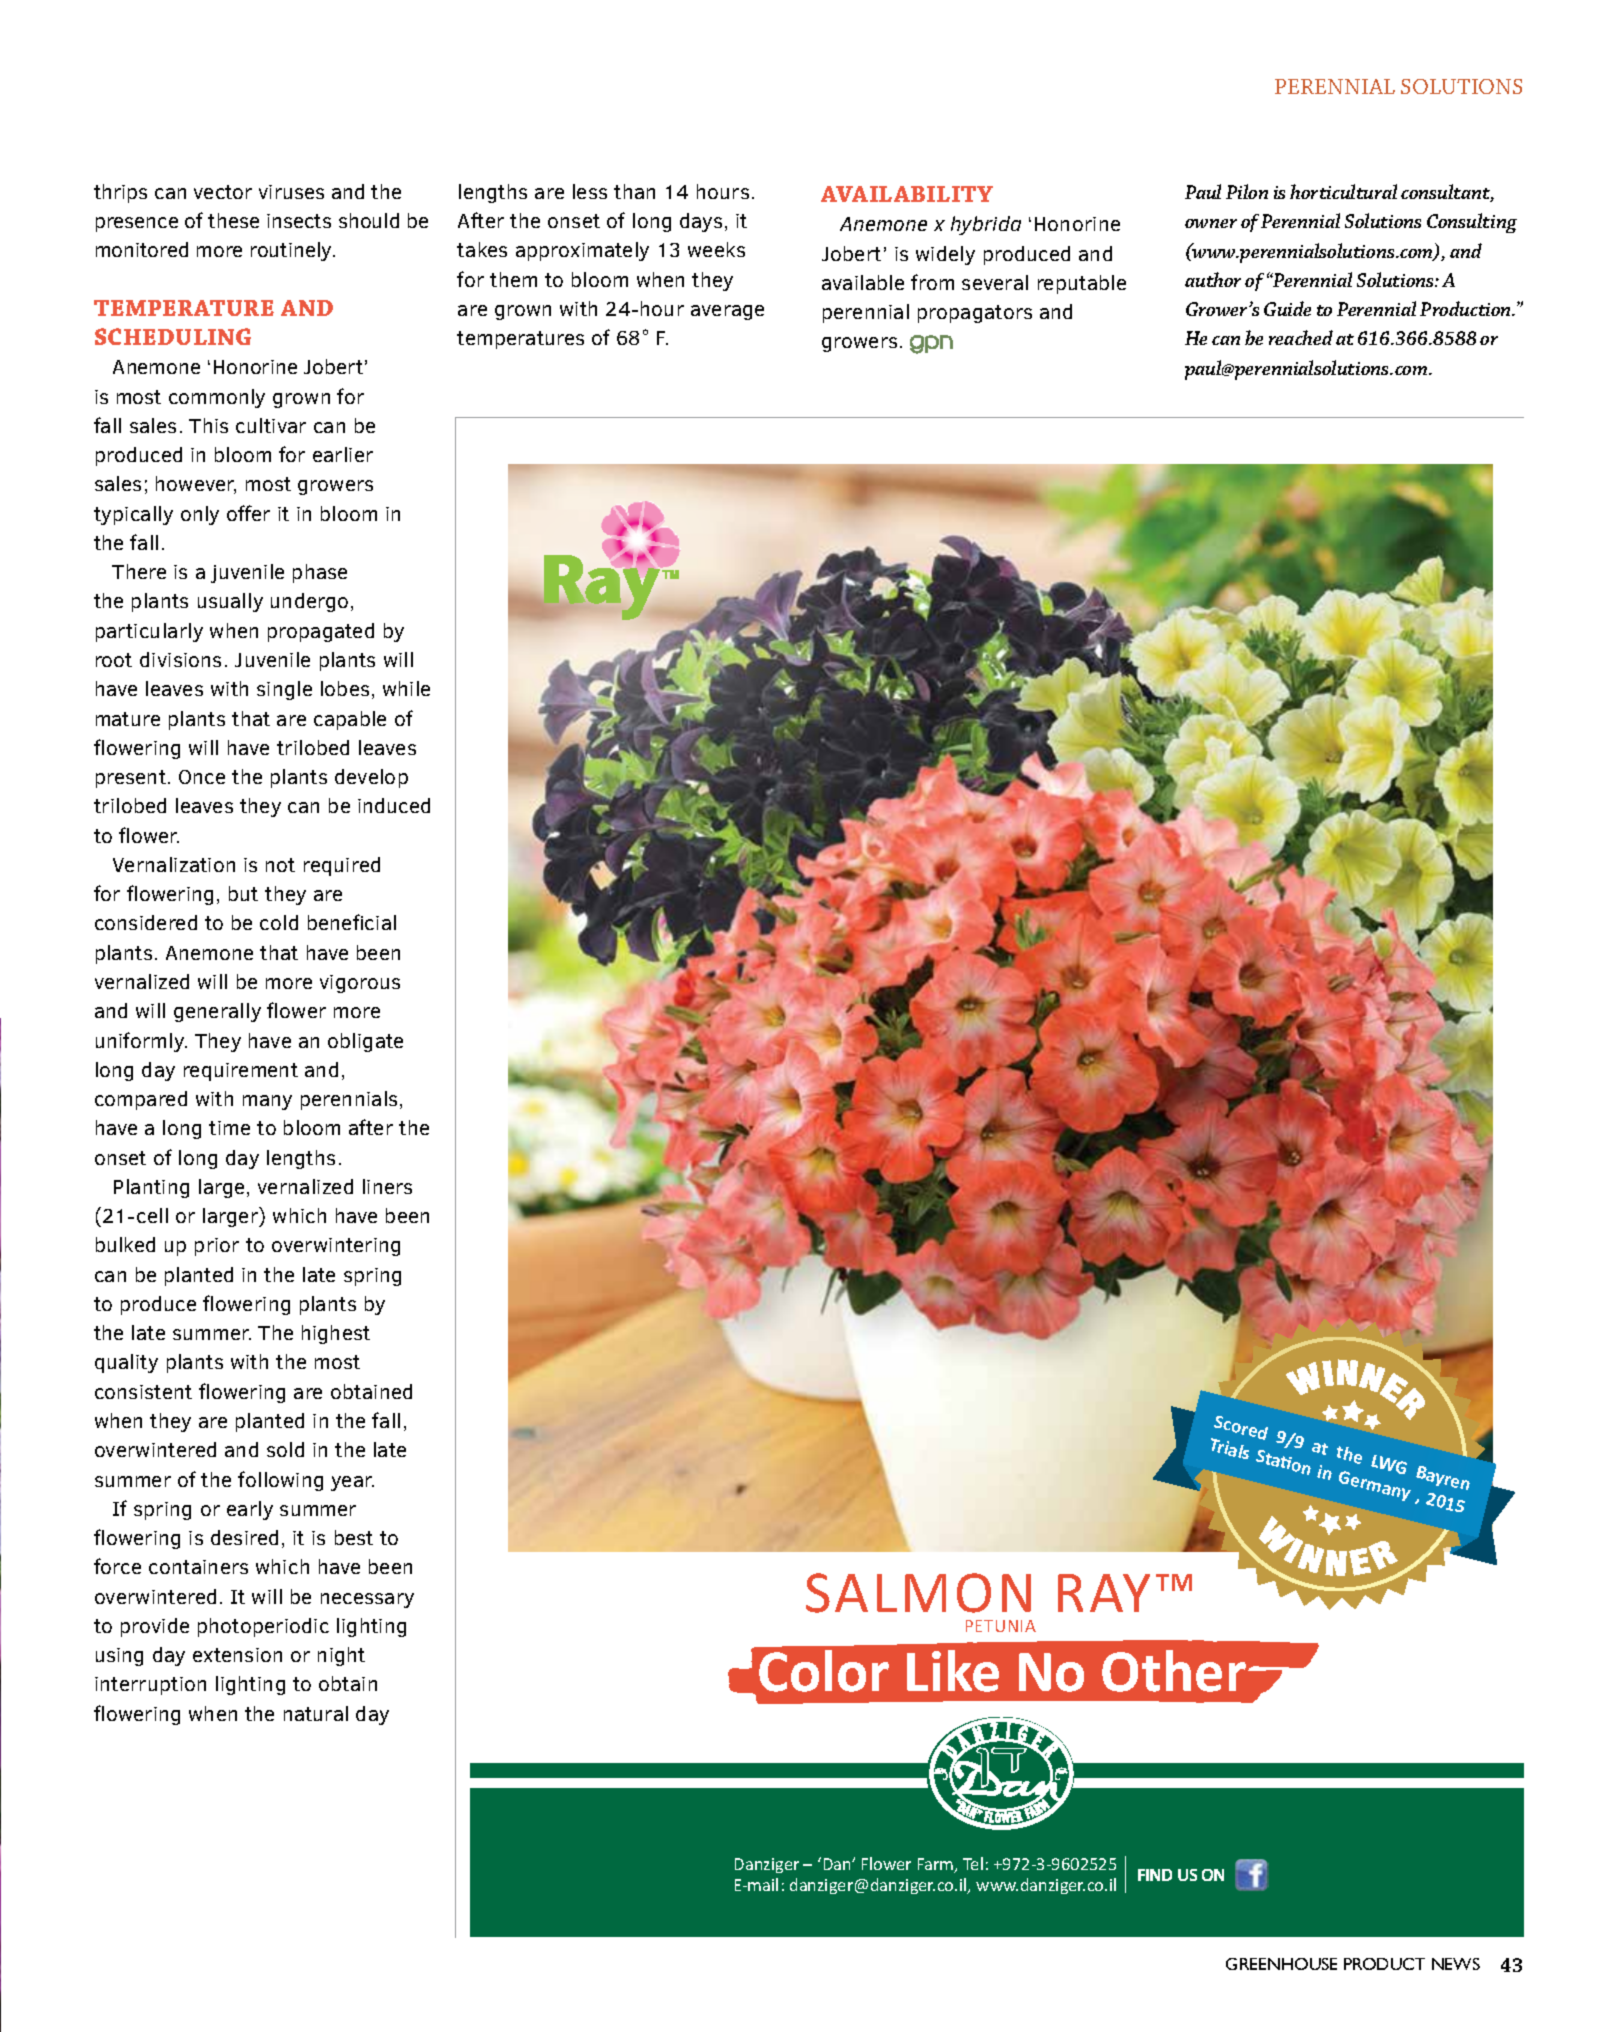 The width and height of the document is (1618, 2032). Describe the element at coordinates (394, 805) in the document. I see `induced` at that location.
